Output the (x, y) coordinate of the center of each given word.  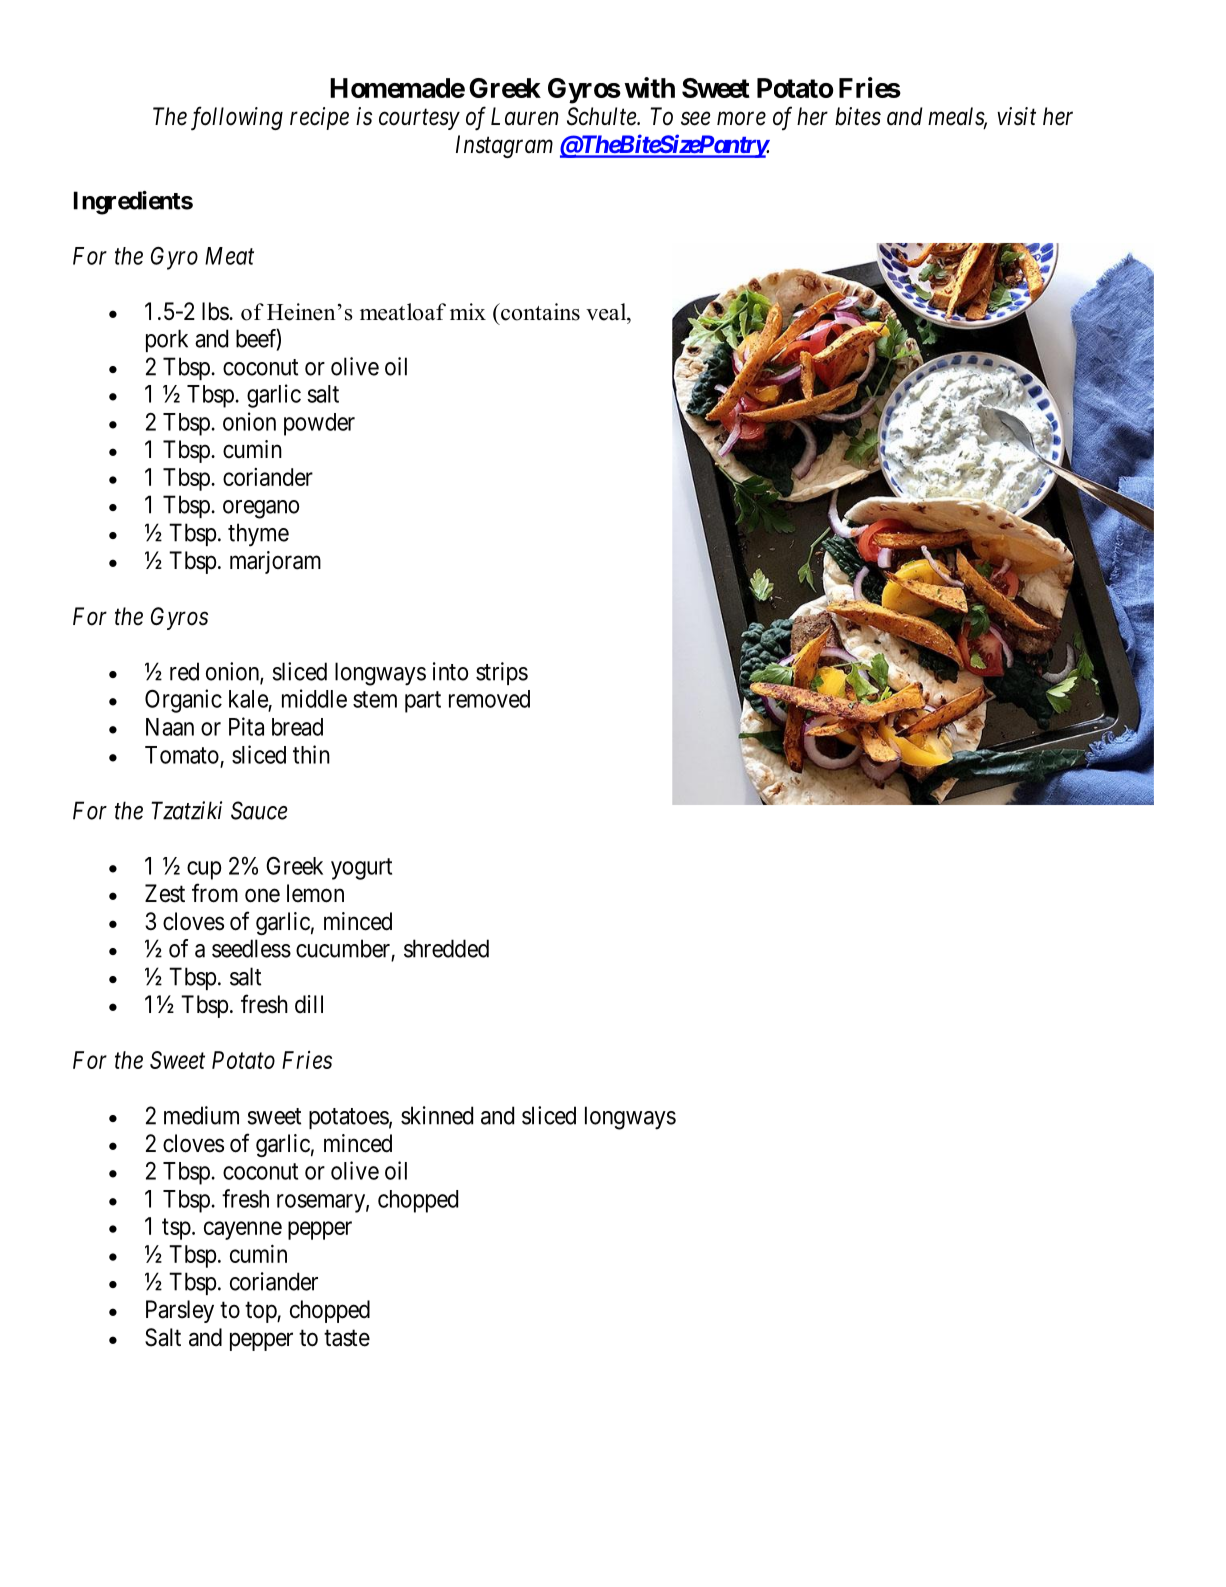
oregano (261, 509)
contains (539, 312)
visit (1016, 116)
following (237, 118)
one (262, 895)
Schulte (602, 116)
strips (502, 673)
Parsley (180, 1311)
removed (489, 699)
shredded (446, 948)
